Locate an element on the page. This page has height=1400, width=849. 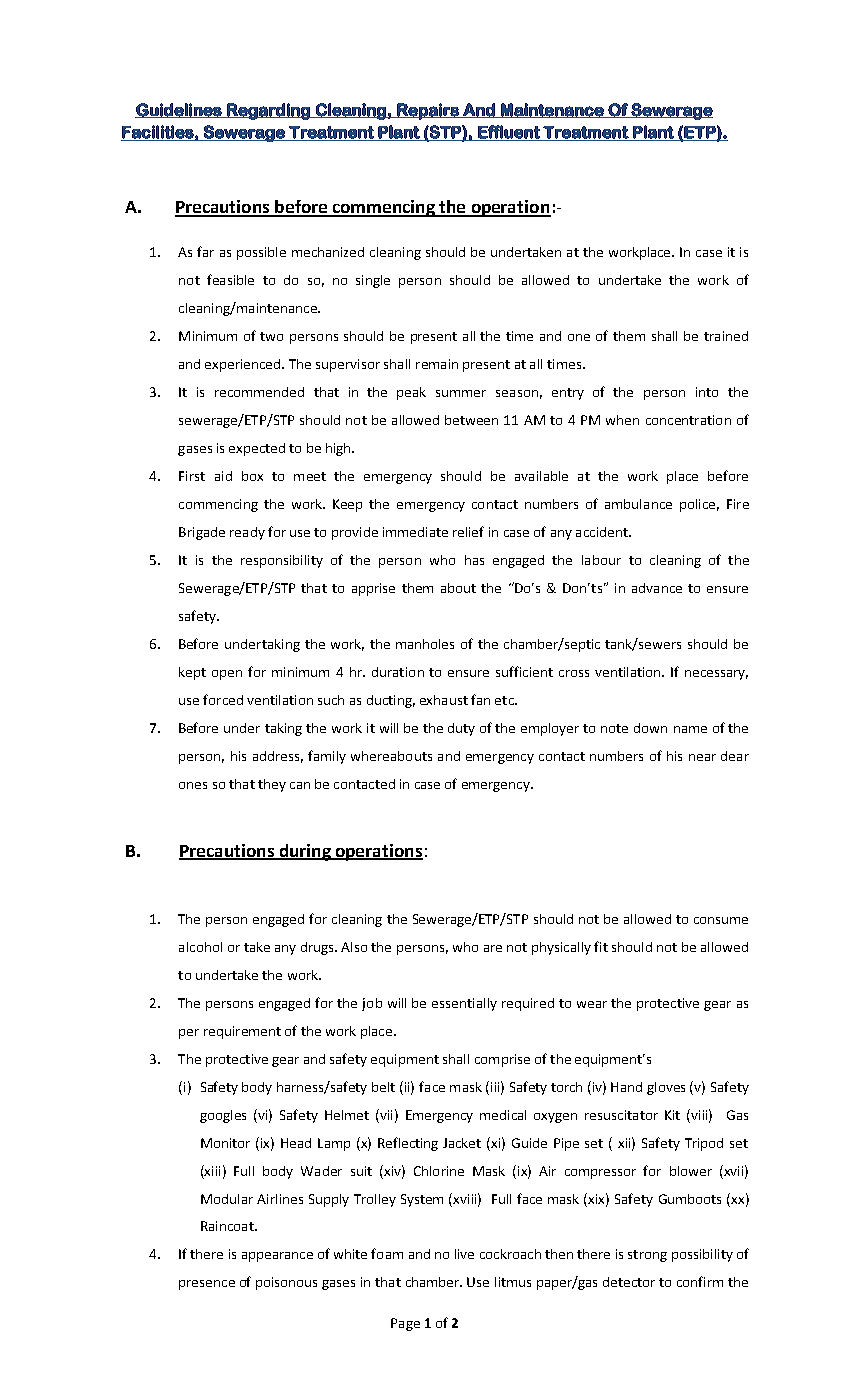
Effluent is located at coordinates (509, 133).
